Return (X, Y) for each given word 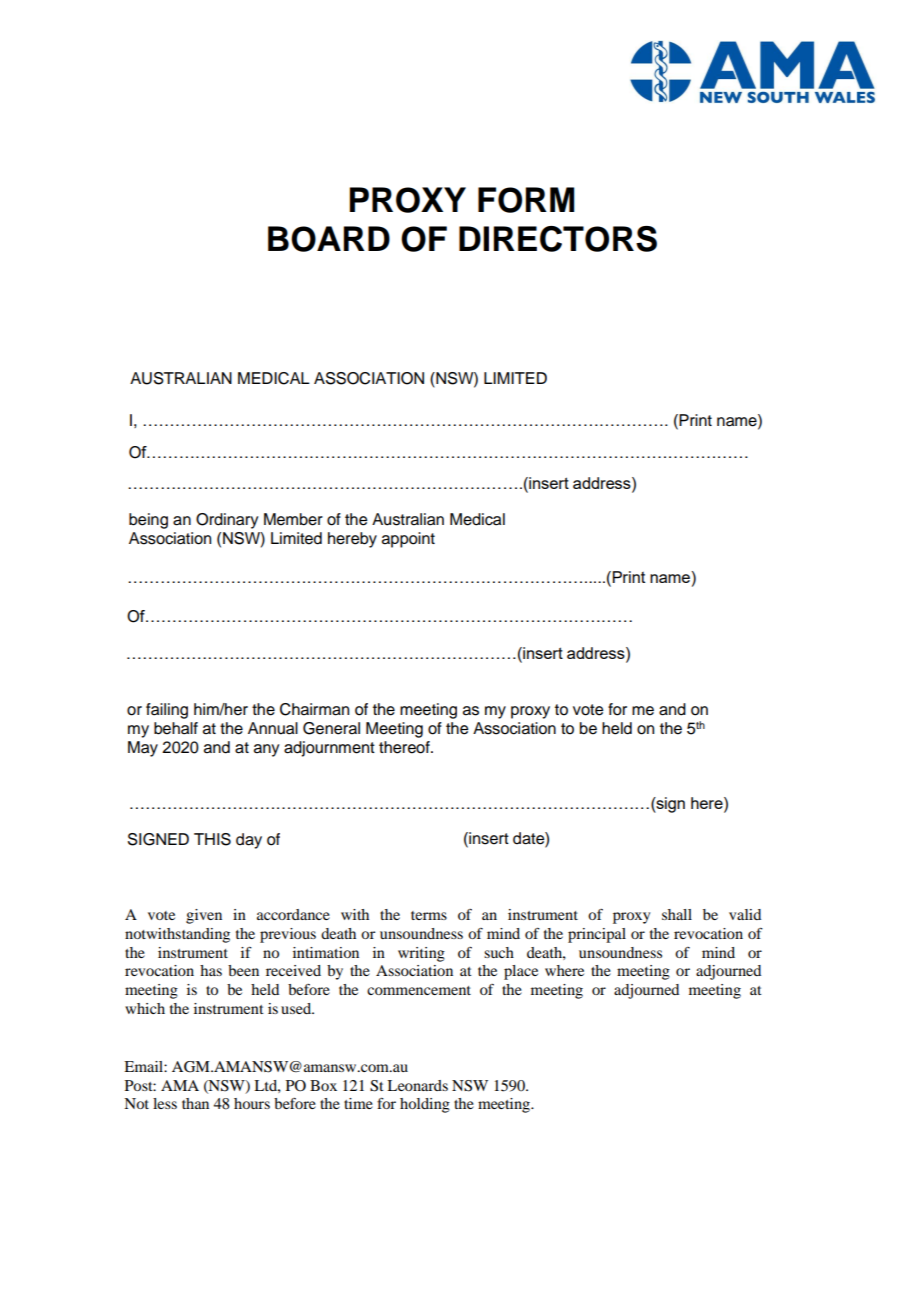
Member (293, 519)
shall (677, 914)
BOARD (329, 239)
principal (597, 935)
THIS (212, 839)
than (195, 1103)
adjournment (329, 749)
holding (425, 1105)
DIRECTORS (558, 239)
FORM (526, 200)
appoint (408, 540)
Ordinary (227, 521)
